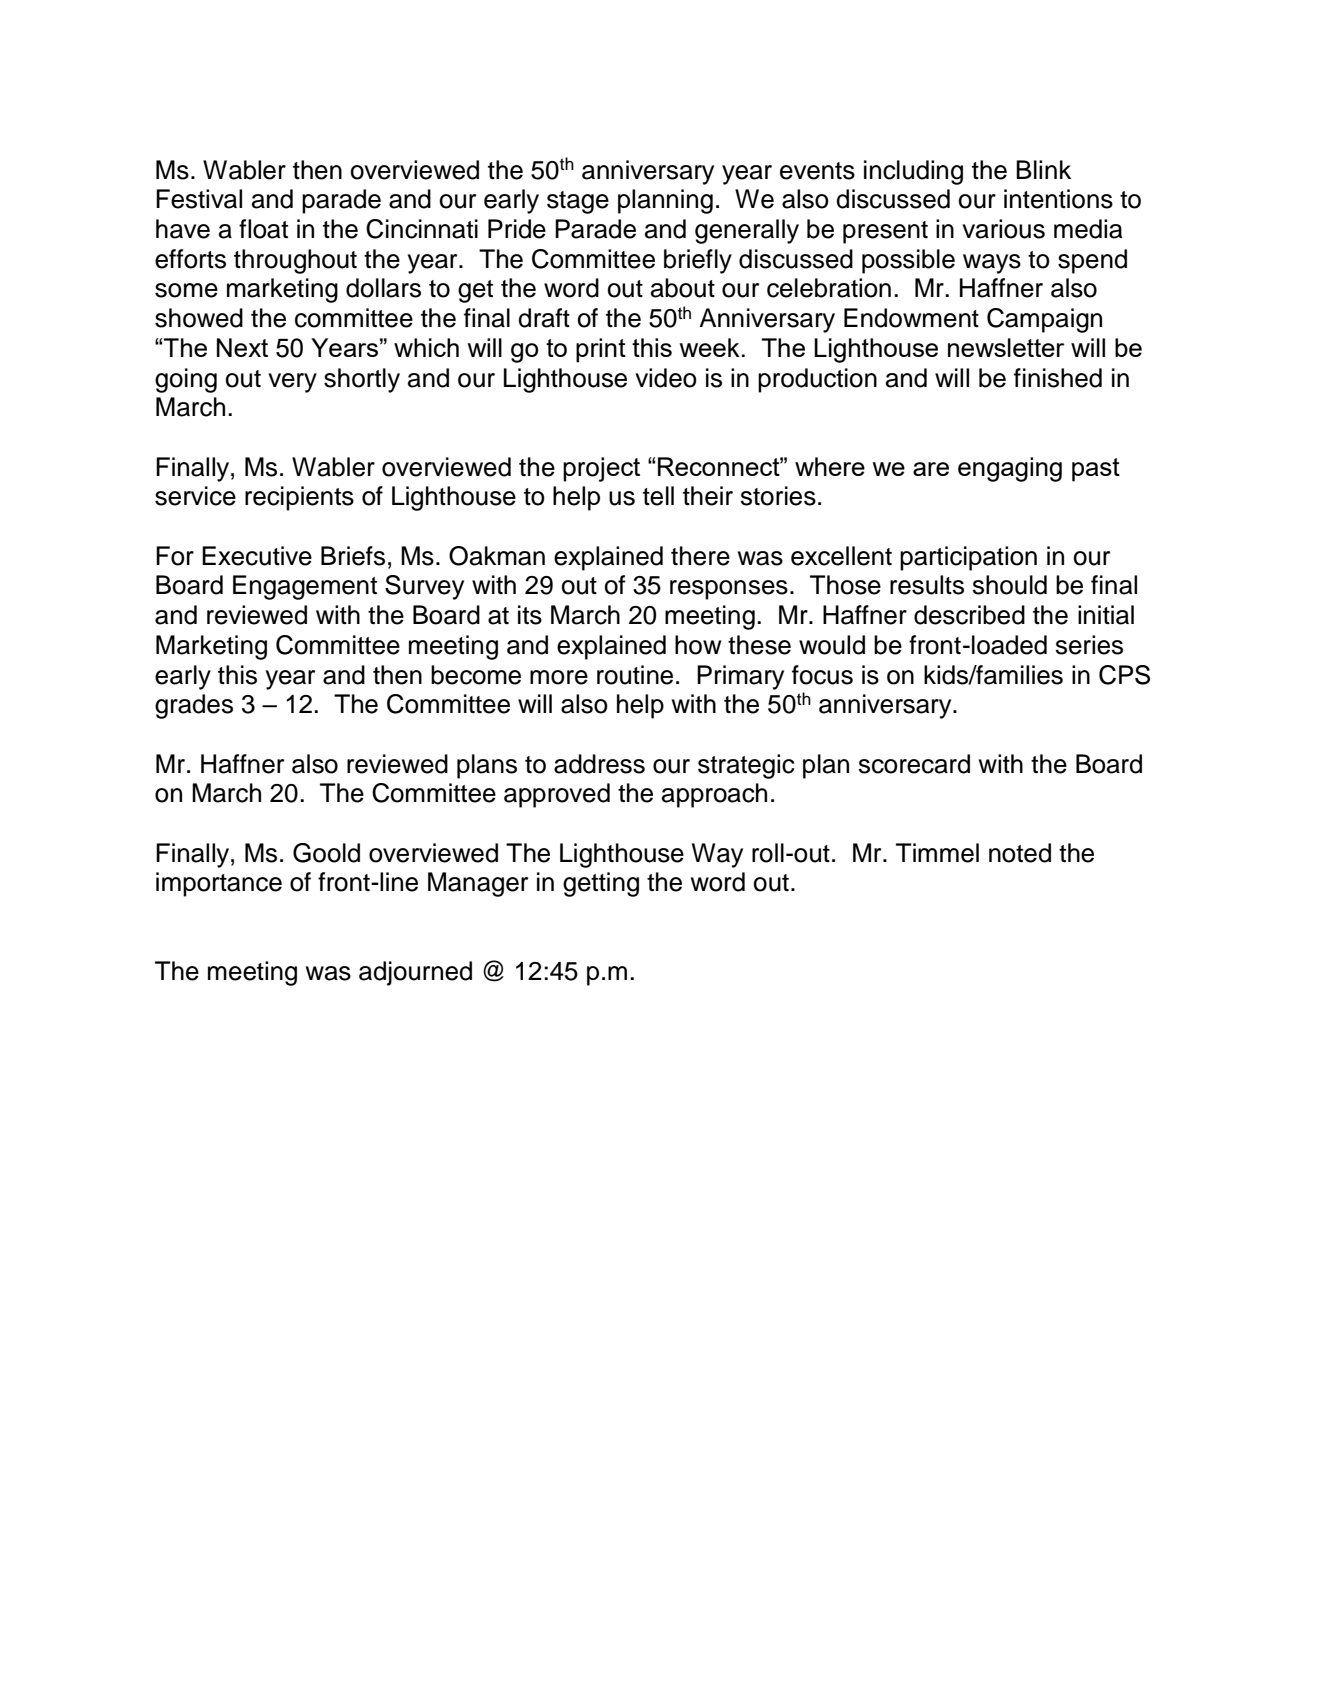 This document has width=1317, height=1704. I want to click on intentions, so click(1058, 199).
